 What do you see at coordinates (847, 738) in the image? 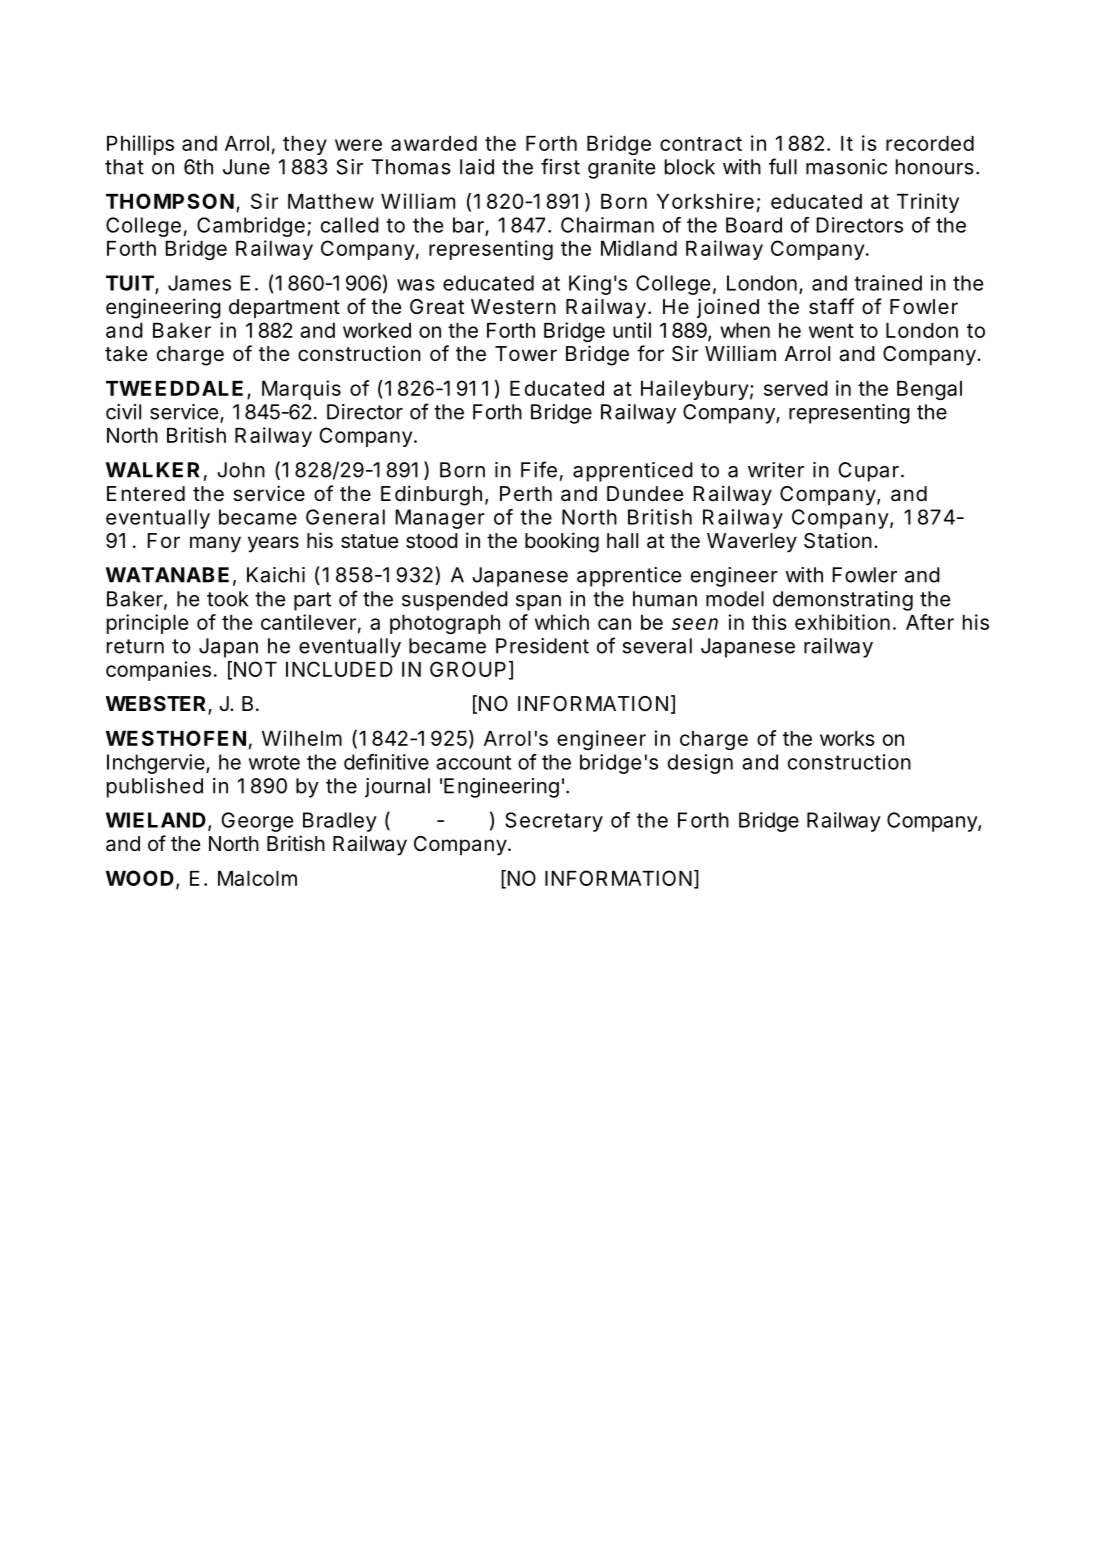
I see `works` at bounding box center [847, 738].
